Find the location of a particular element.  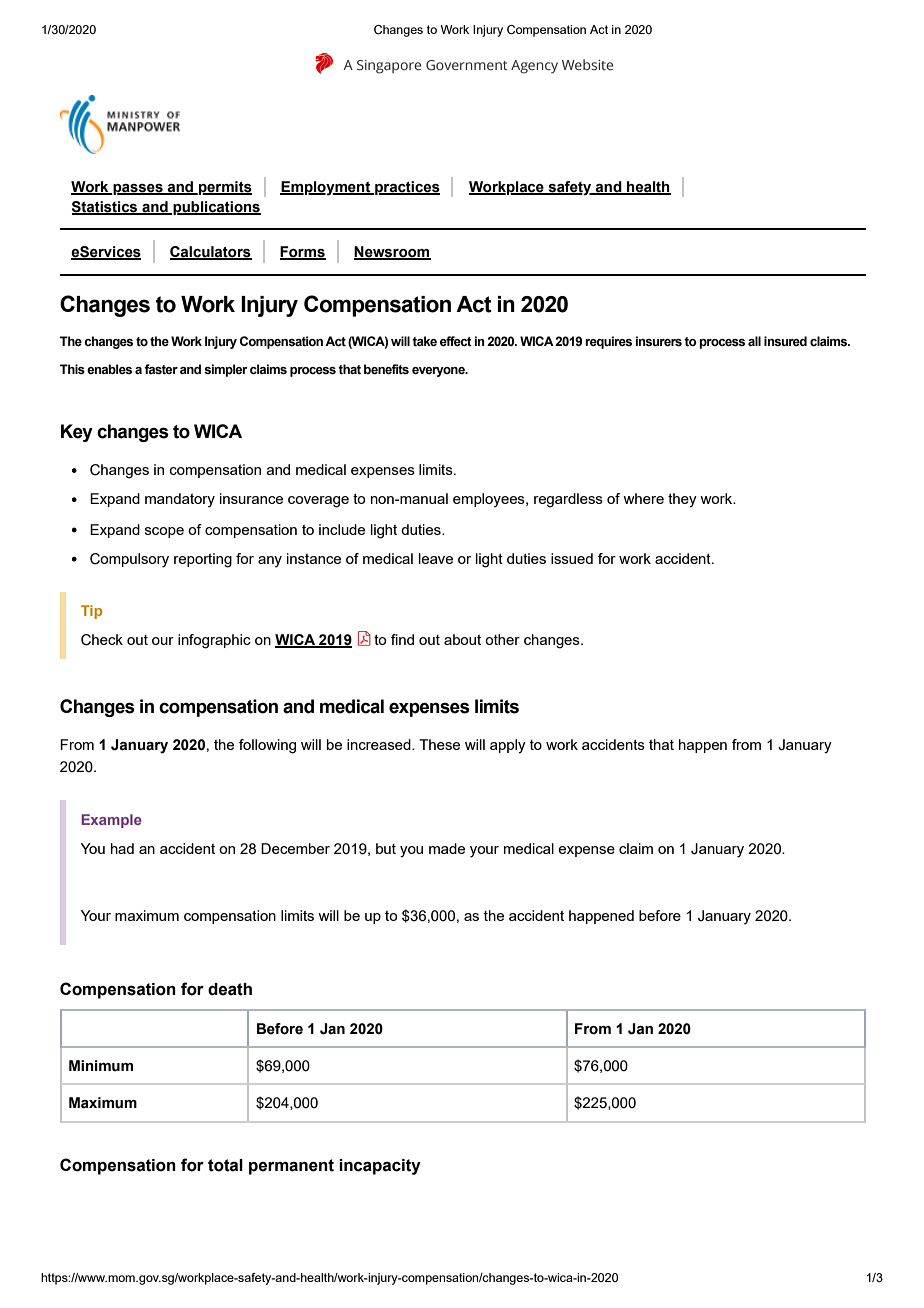

find is located at coordinates (402, 639).
